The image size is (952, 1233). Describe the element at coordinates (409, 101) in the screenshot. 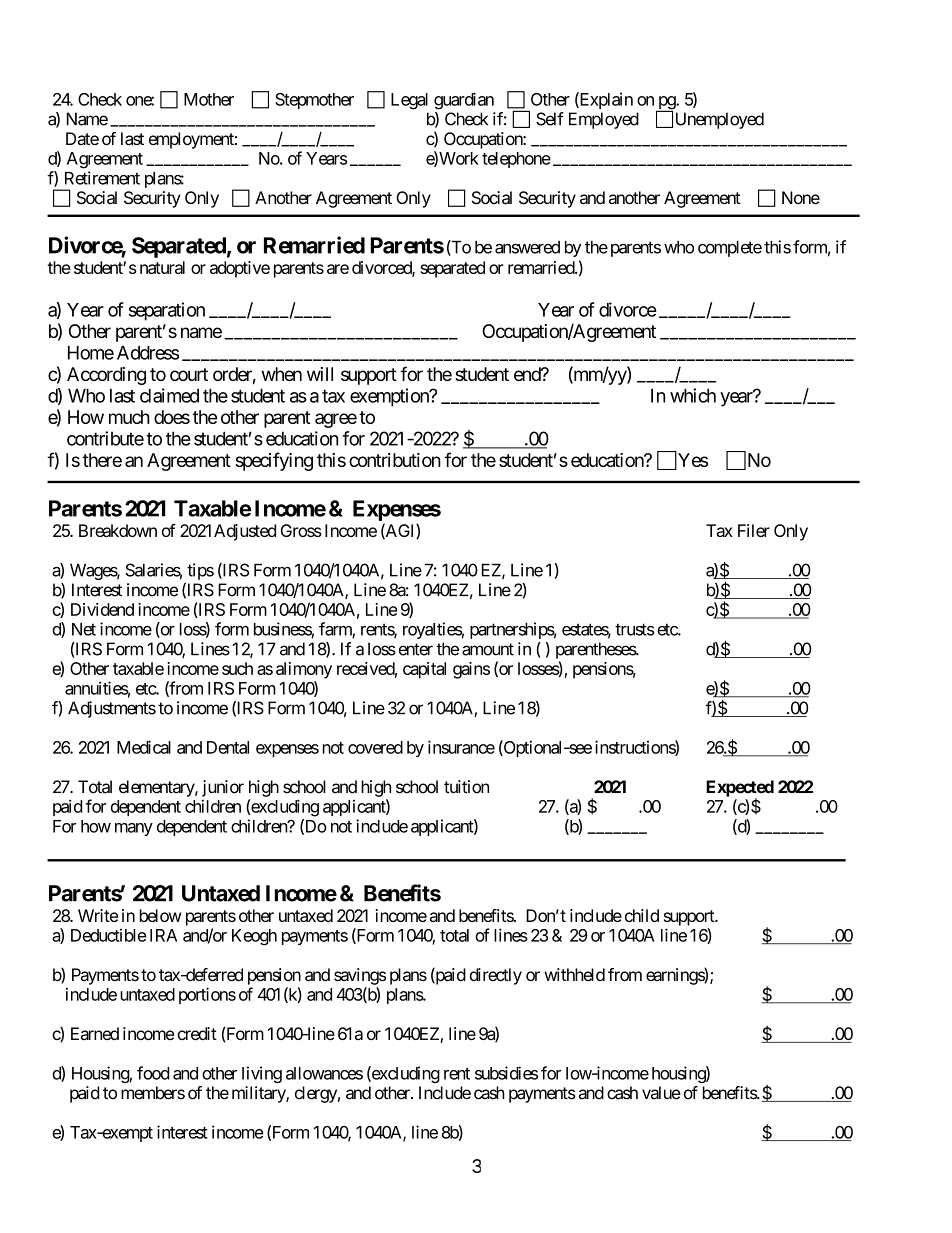

I see `Legal` at that location.
